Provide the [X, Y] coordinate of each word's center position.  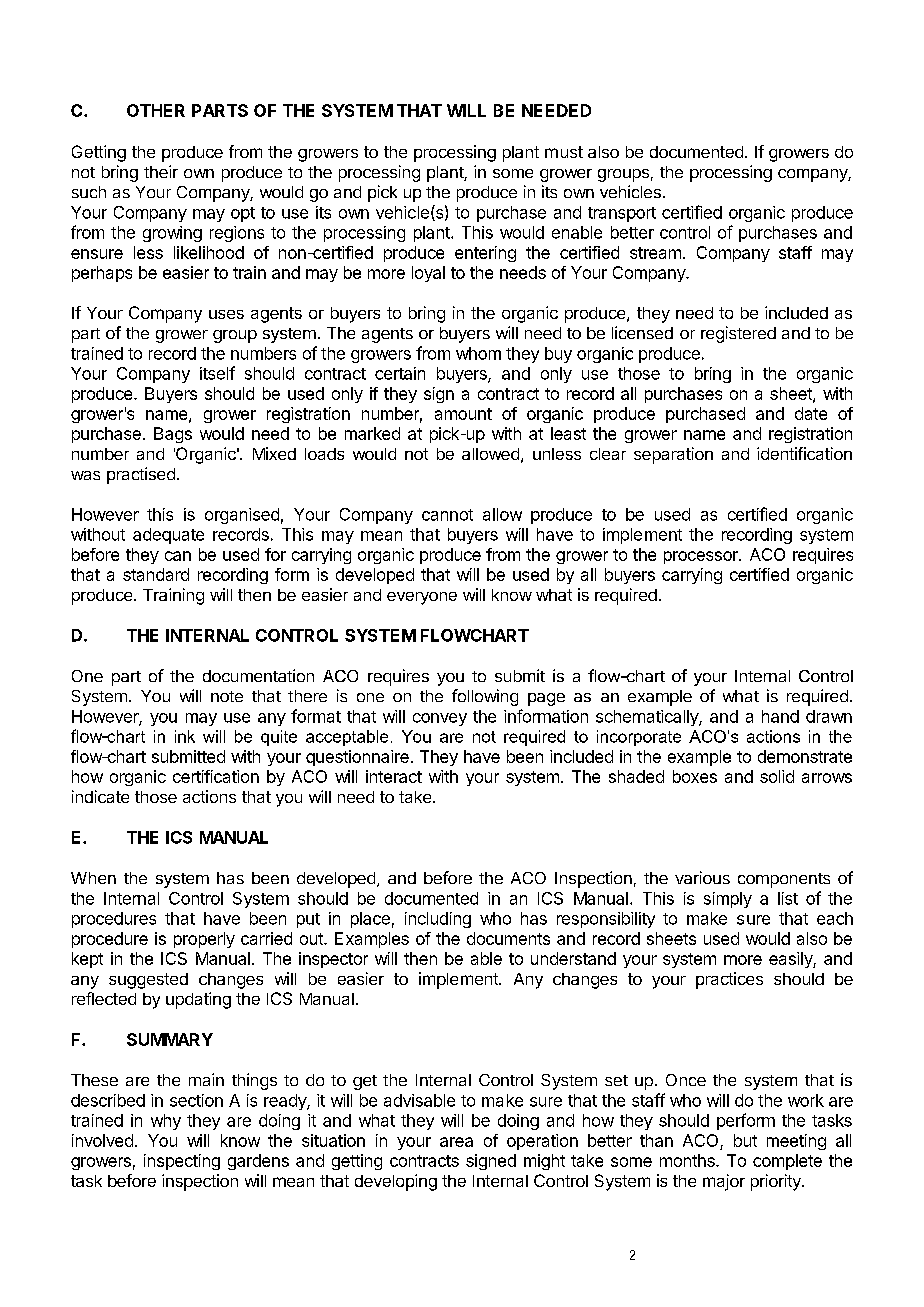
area [456, 1142]
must [564, 152]
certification [216, 776]
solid [777, 776]
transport [622, 214]
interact [394, 776]
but [745, 1140]
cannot [447, 515]
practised [141, 475]
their [161, 171]
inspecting [182, 1162]
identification [804, 453]
